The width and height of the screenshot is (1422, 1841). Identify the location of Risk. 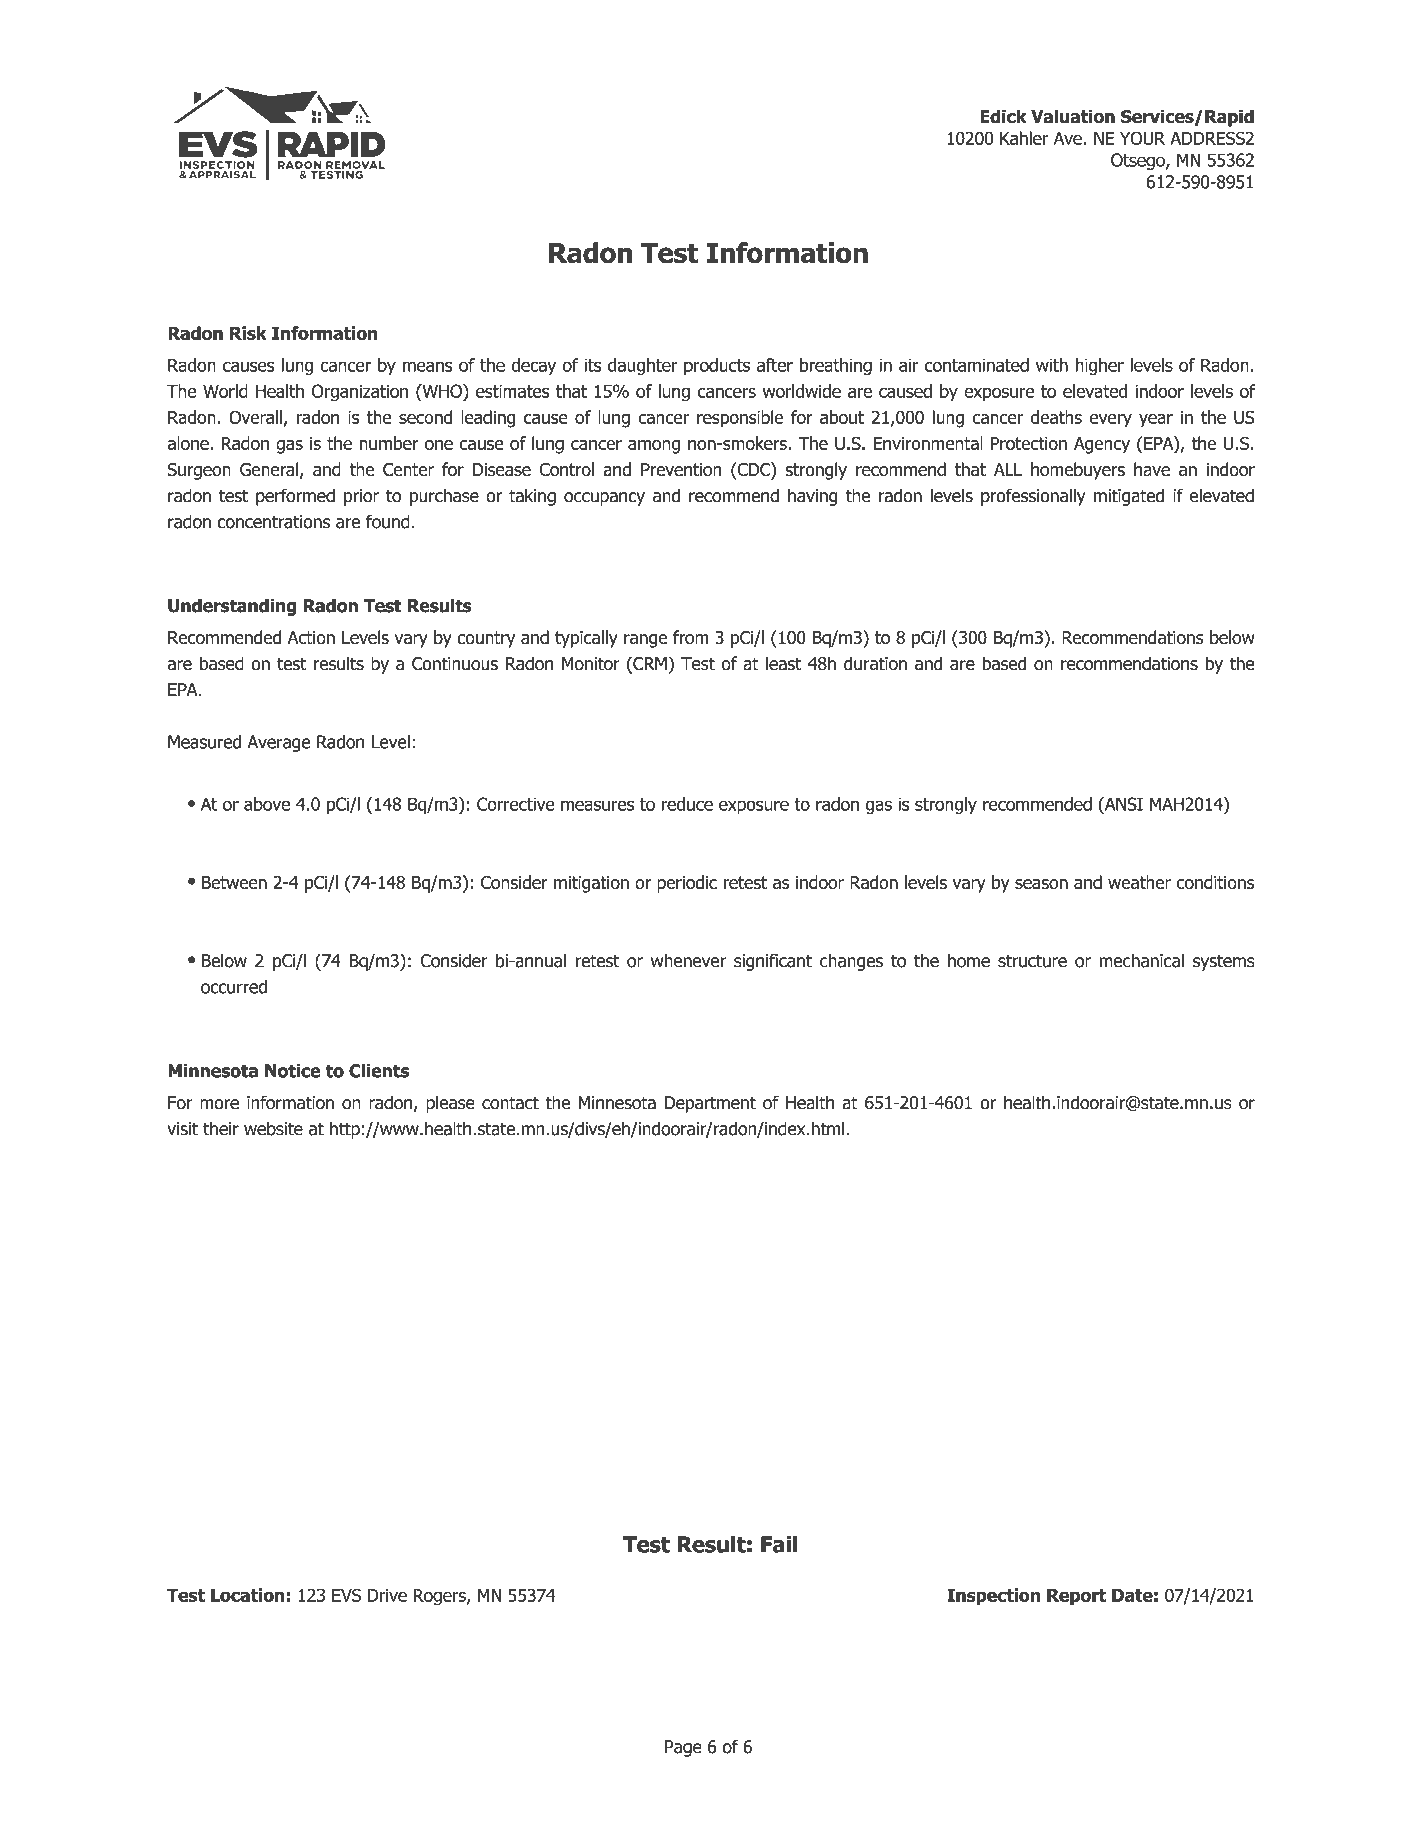
(248, 333).
